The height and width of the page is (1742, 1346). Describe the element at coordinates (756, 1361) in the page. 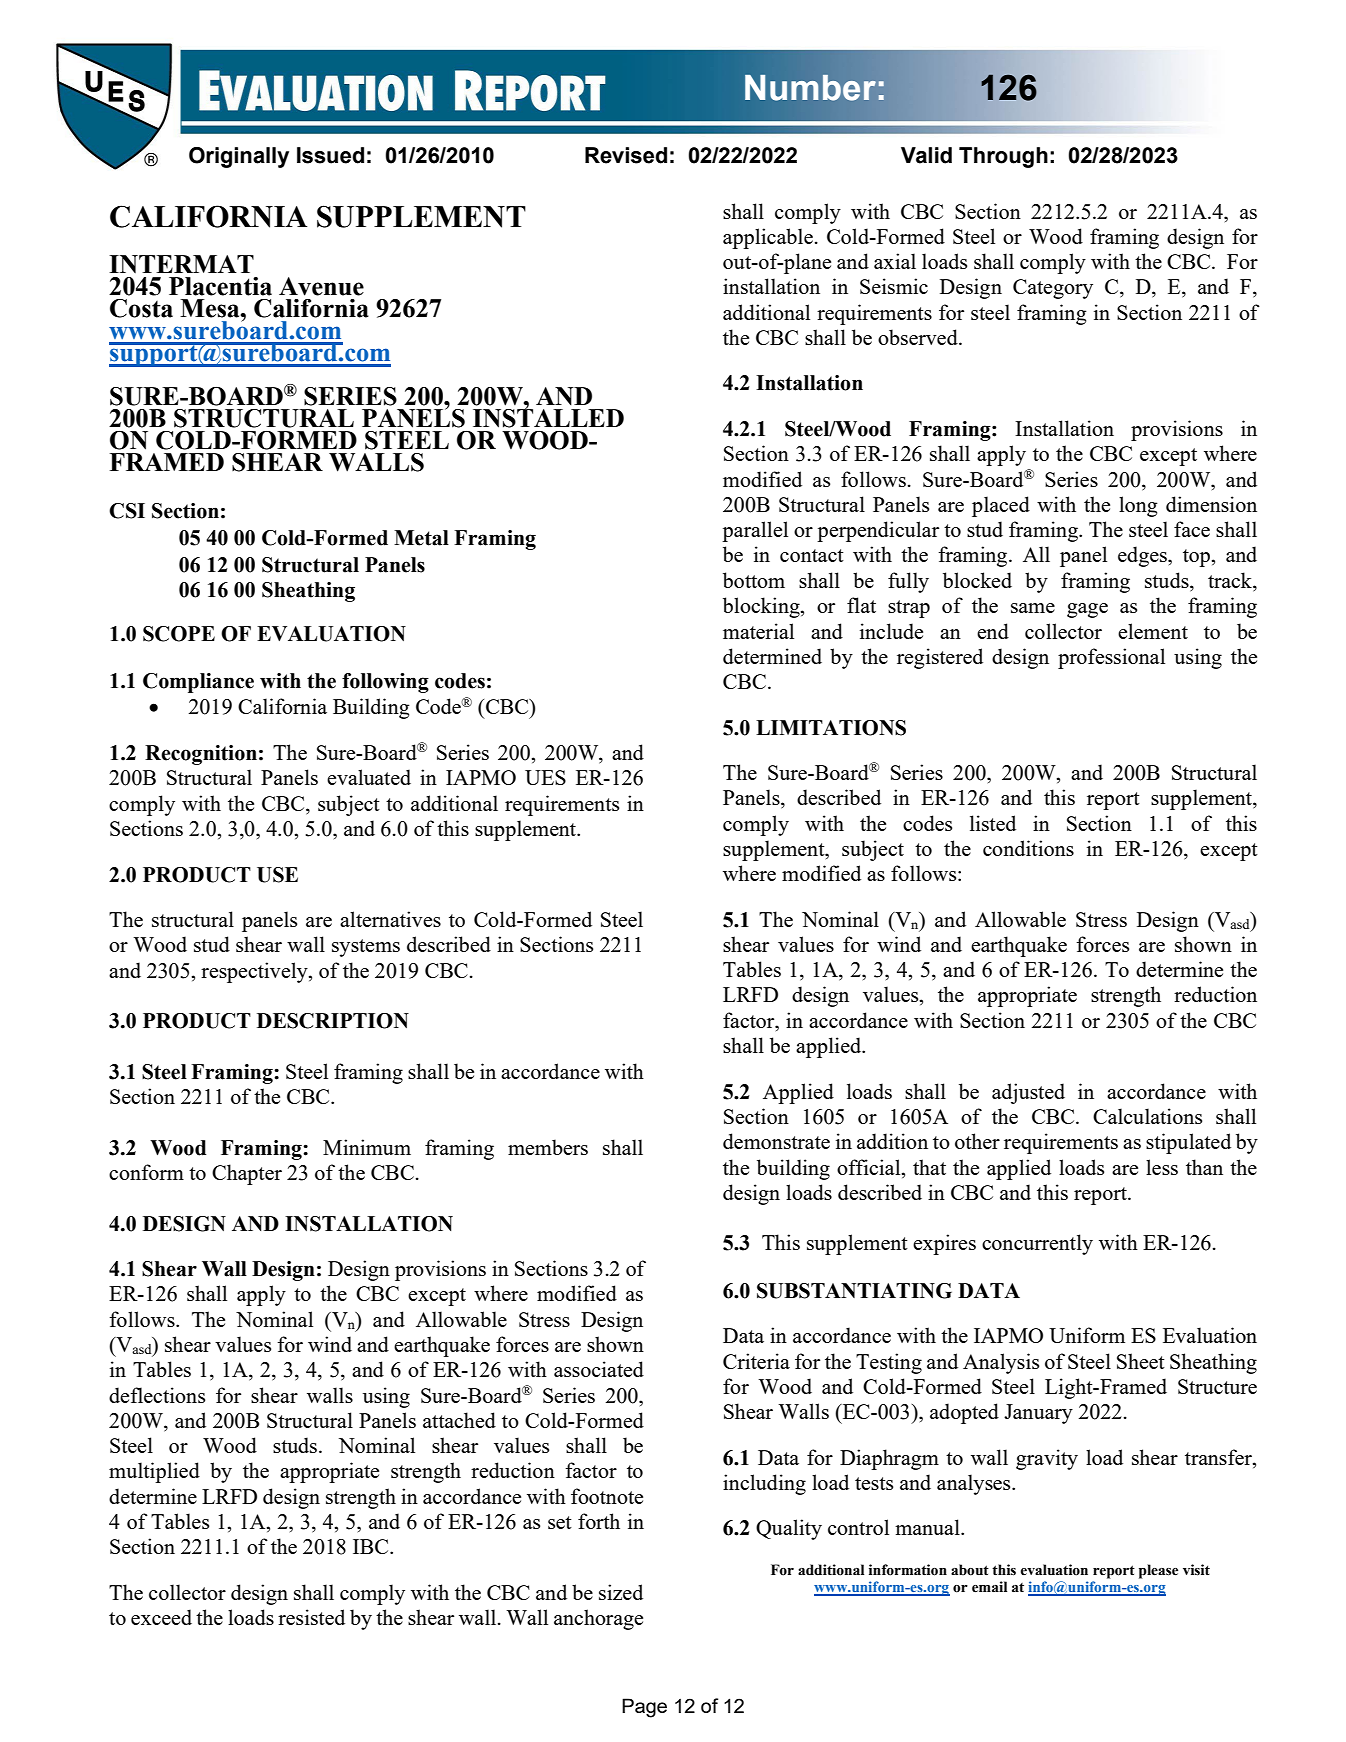

I see `Criteria` at that location.
